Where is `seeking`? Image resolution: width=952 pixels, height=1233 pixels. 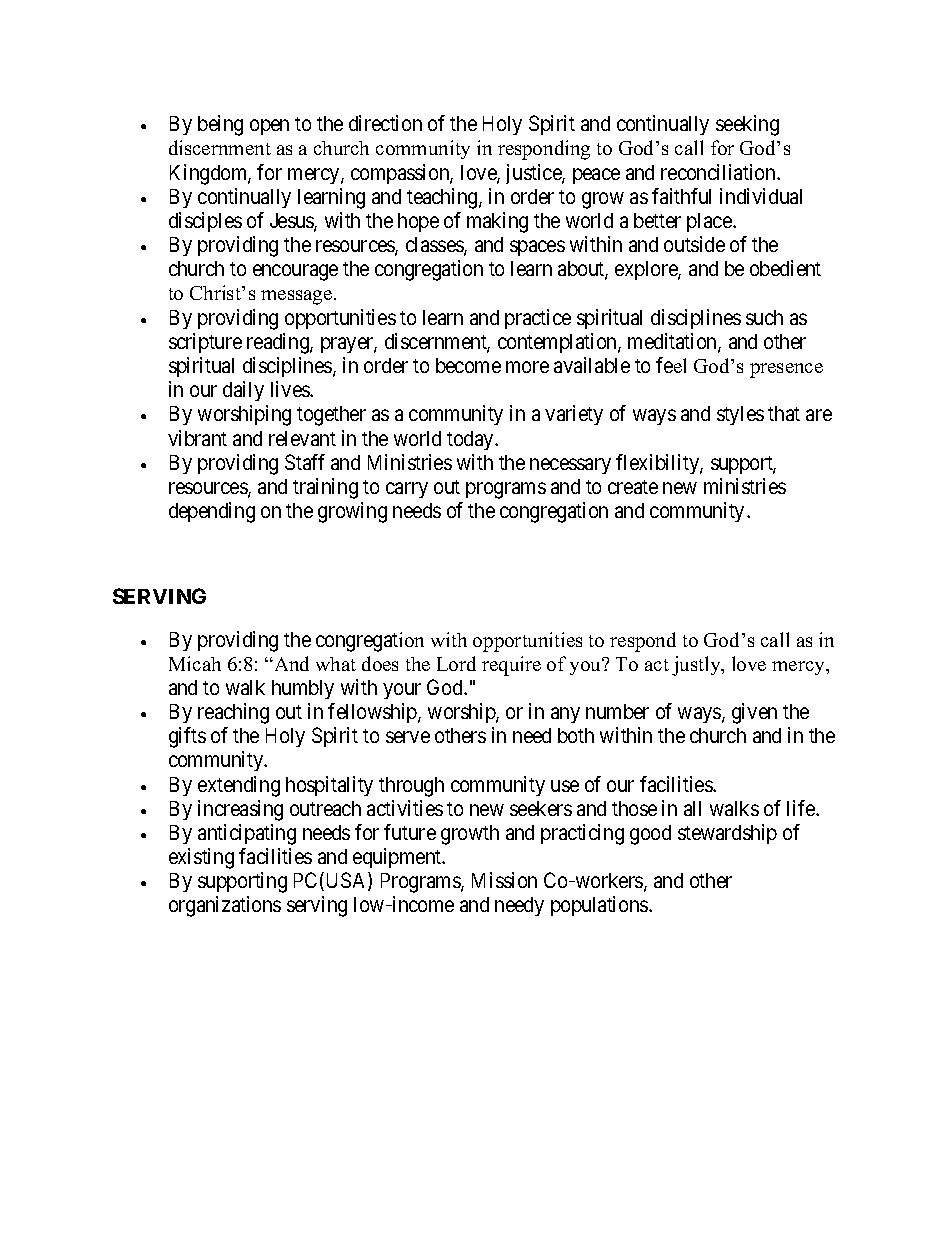
seeking is located at coordinates (747, 125).
